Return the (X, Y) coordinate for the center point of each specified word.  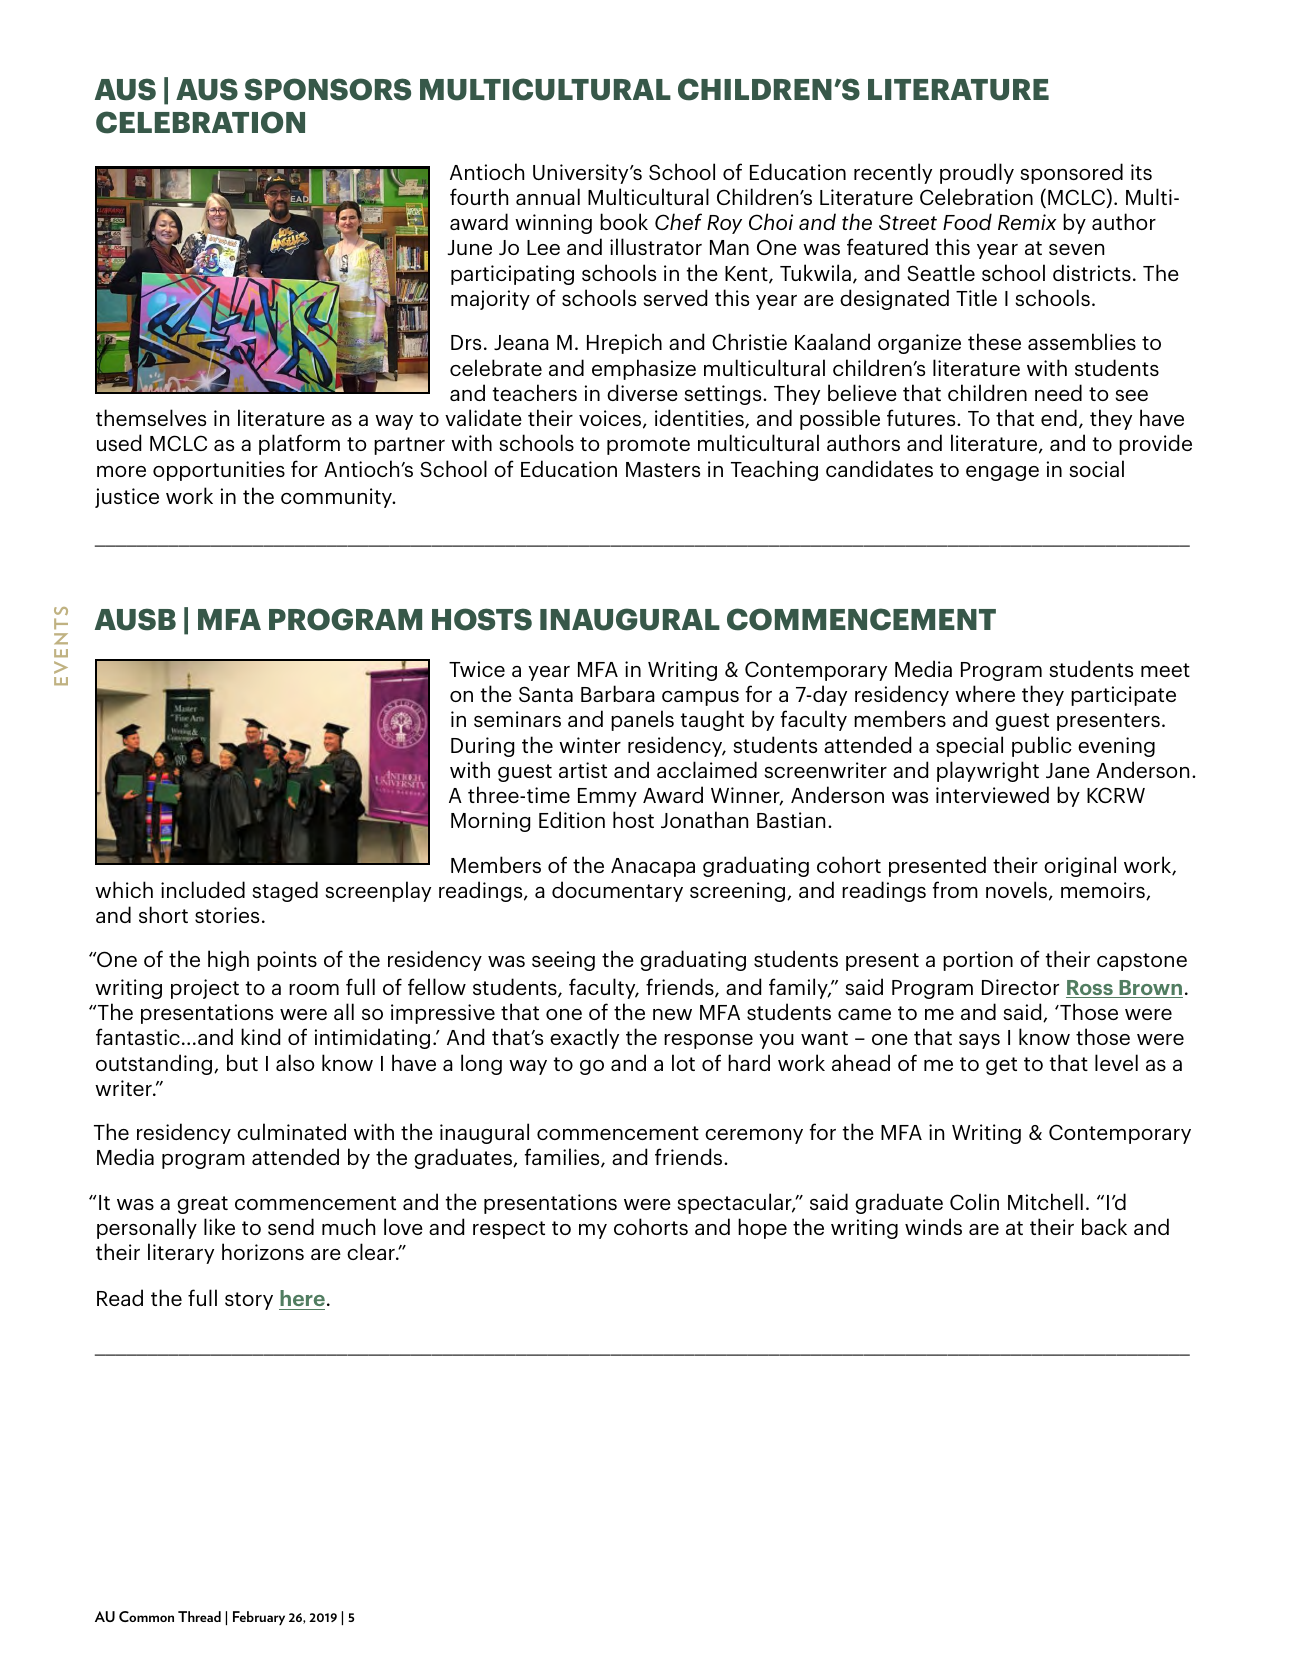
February (259, 1618)
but (242, 1062)
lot (683, 1062)
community (338, 498)
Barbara (618, 693)
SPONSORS (328, 89)
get (1001, 1066)
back (1104, 1226)
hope (762, 1228)
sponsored (1072, 173)
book (624, 221)
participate (1123, 696)
